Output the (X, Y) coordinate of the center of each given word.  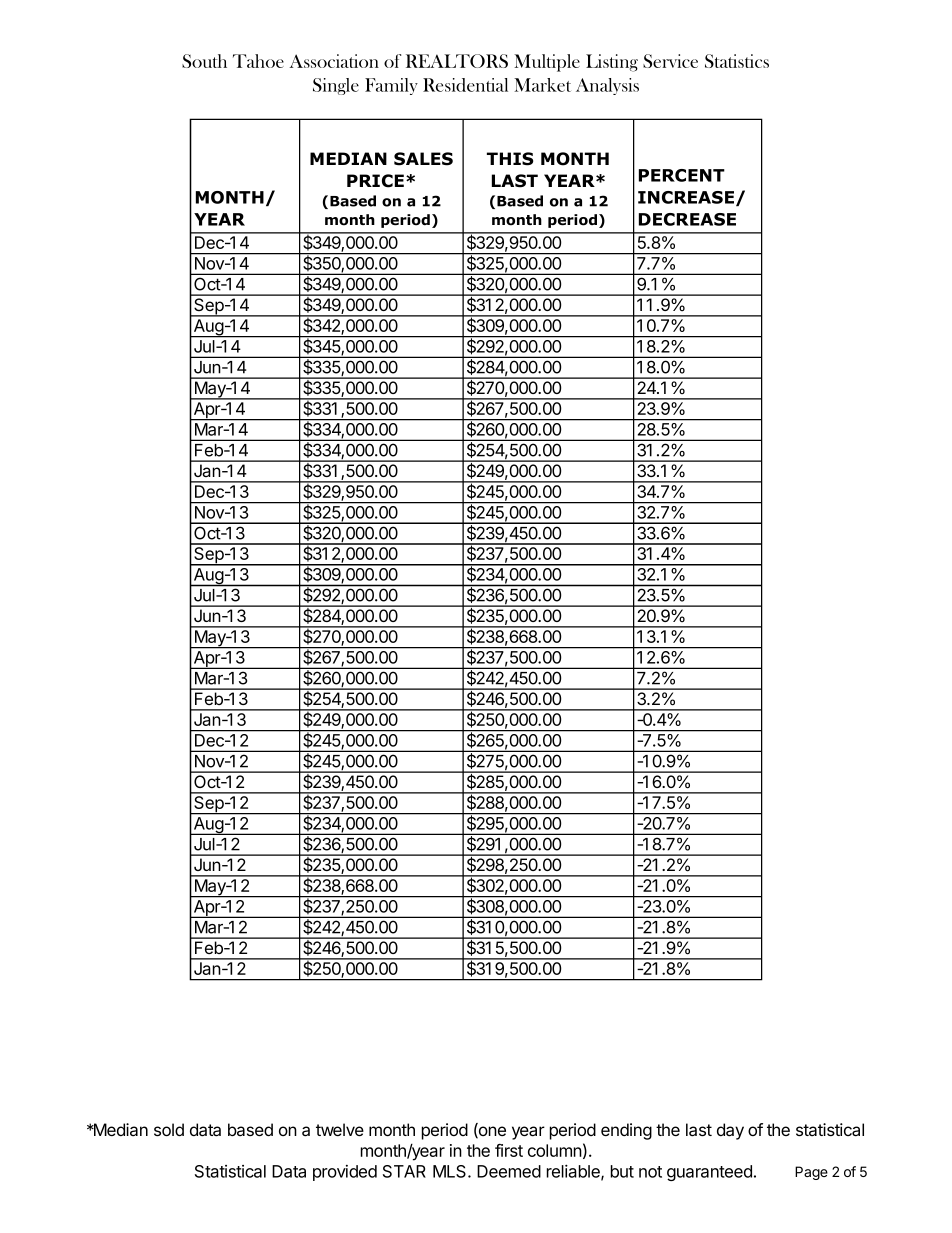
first (509, 1150)
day (730, 1131)
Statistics (737, 61)
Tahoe (258, 61)
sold (169, 1129)
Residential (465, 85)
